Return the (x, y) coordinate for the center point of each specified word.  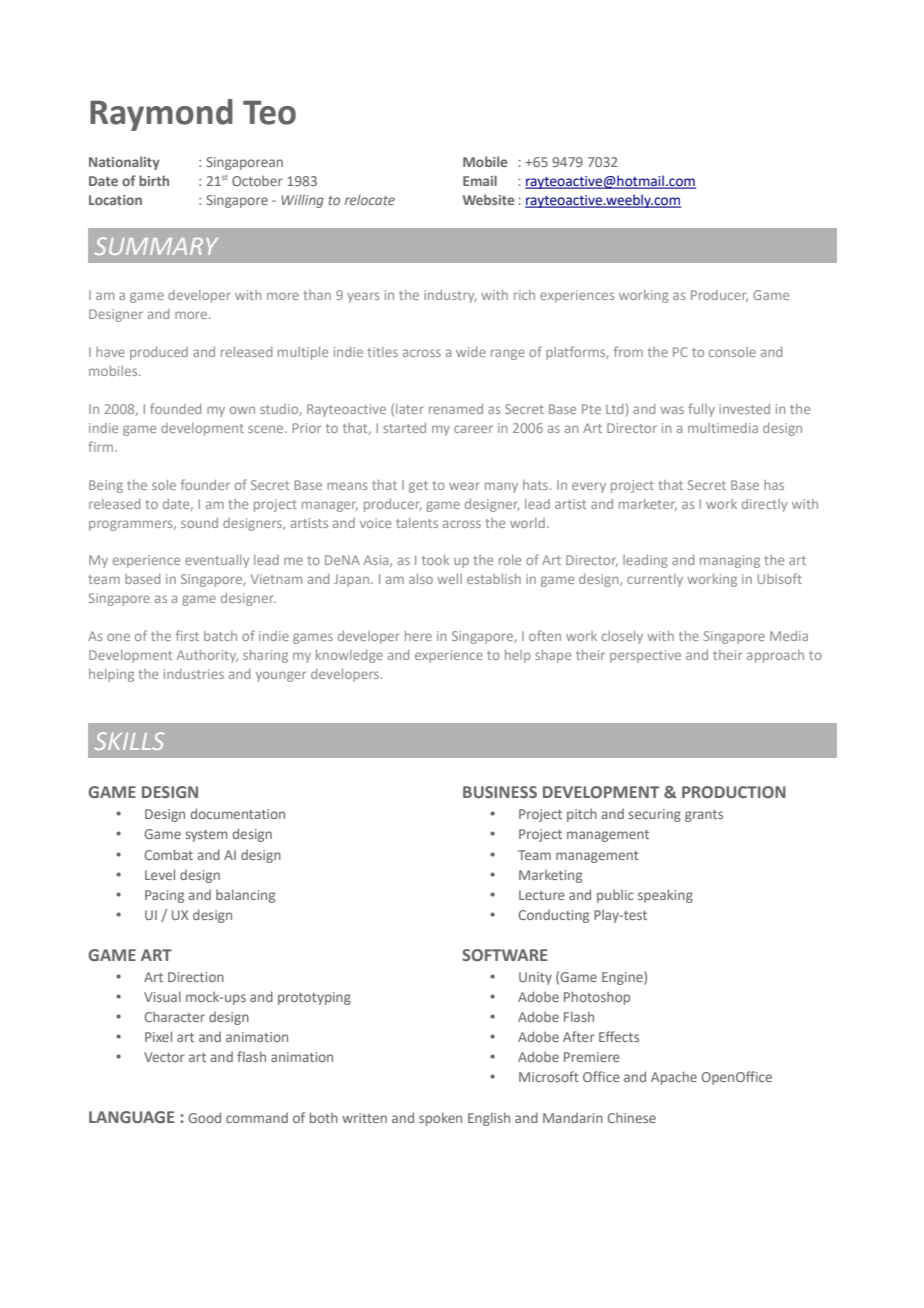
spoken (440, 1119)
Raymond (161, 115)
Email (480, 180)
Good (204, 1117)
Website (488, 199)
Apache (674, 1078)
